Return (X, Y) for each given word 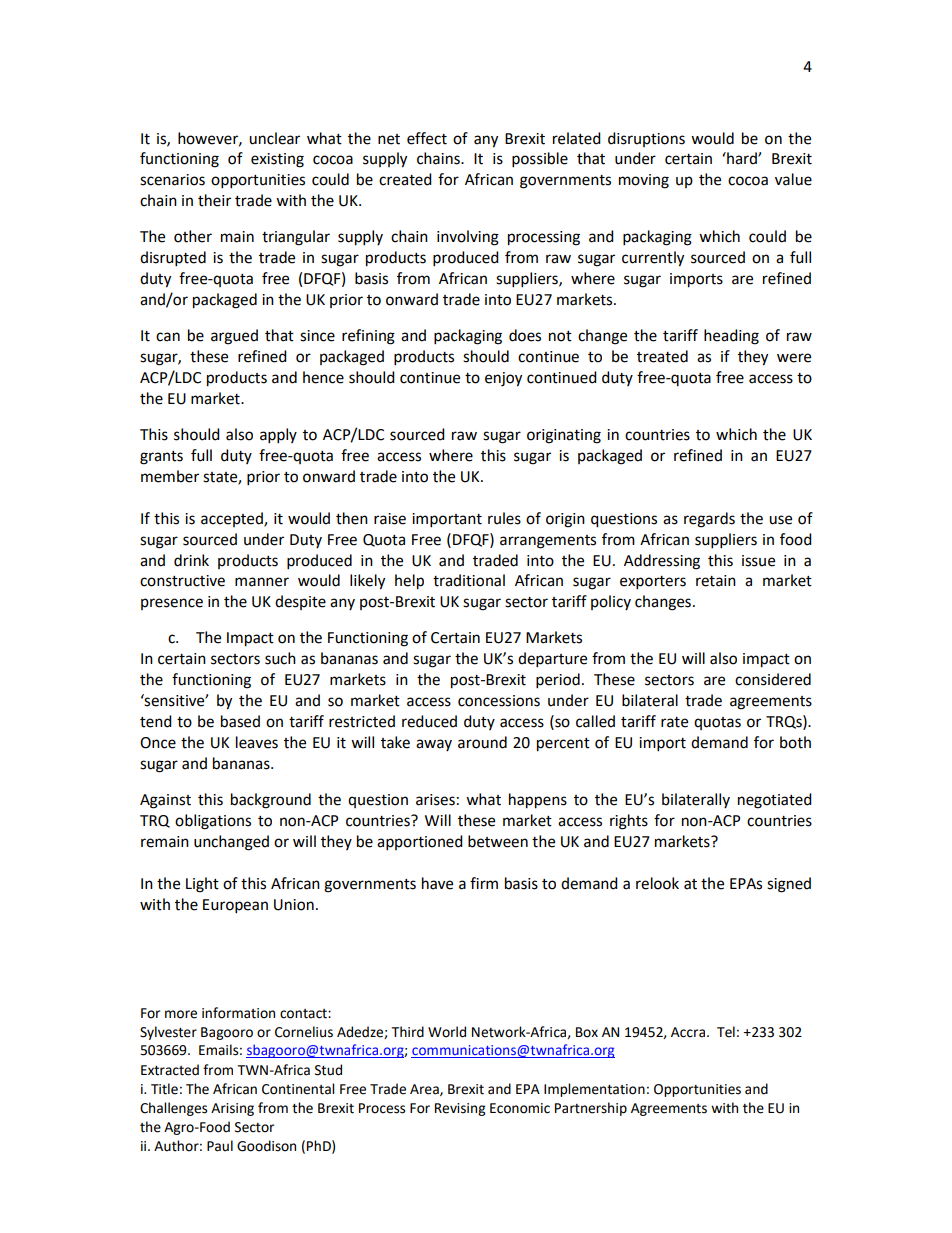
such (280, 658)
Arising (232, 1109)
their (214, 200)
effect (427, 138)
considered (773, 679)
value (793, 179)
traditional (469, 580)
